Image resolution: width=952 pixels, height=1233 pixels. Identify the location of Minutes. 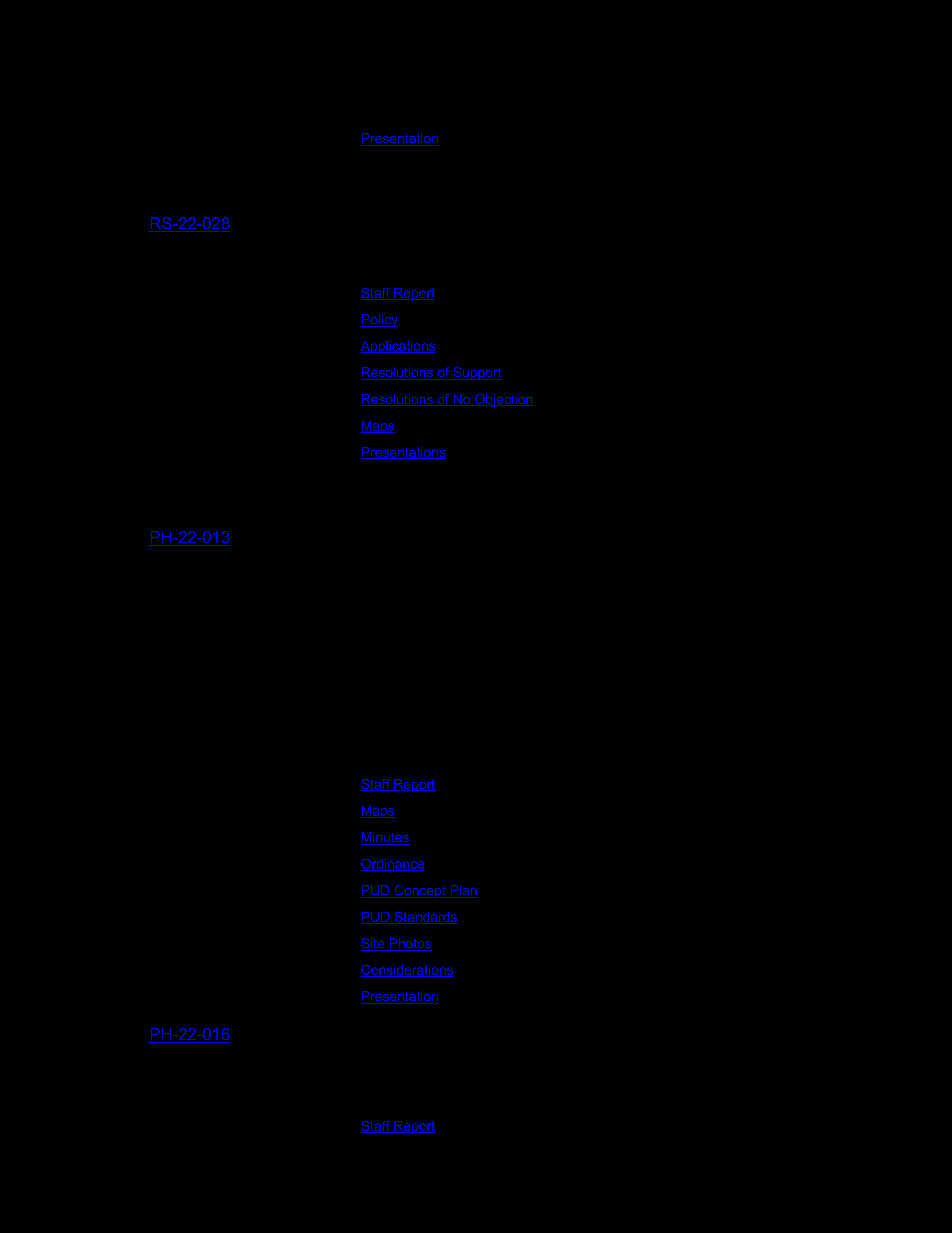
(385, 838).
